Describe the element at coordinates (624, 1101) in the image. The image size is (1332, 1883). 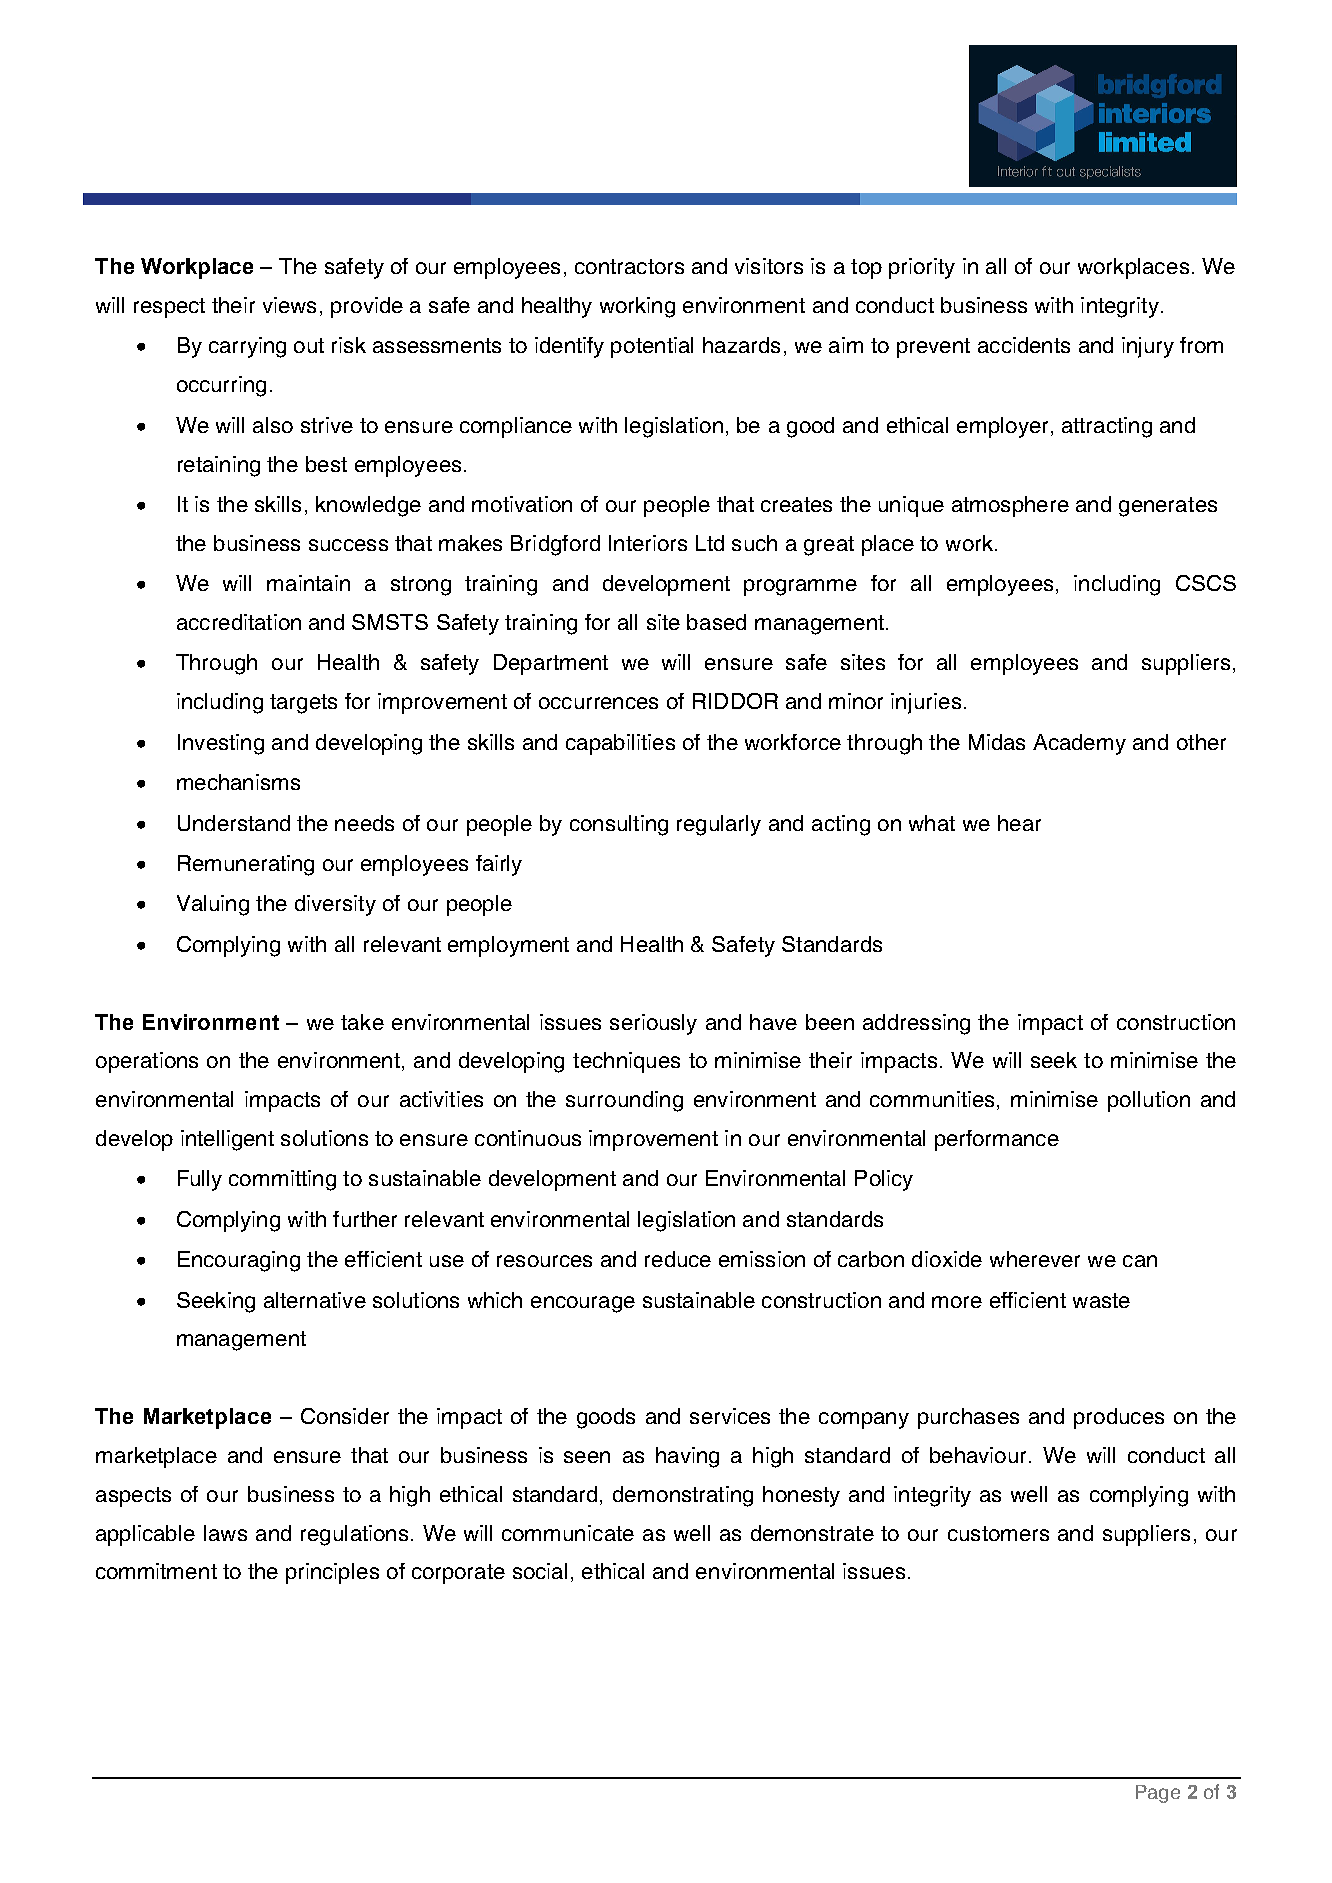
I see `surrounding` at that location.
